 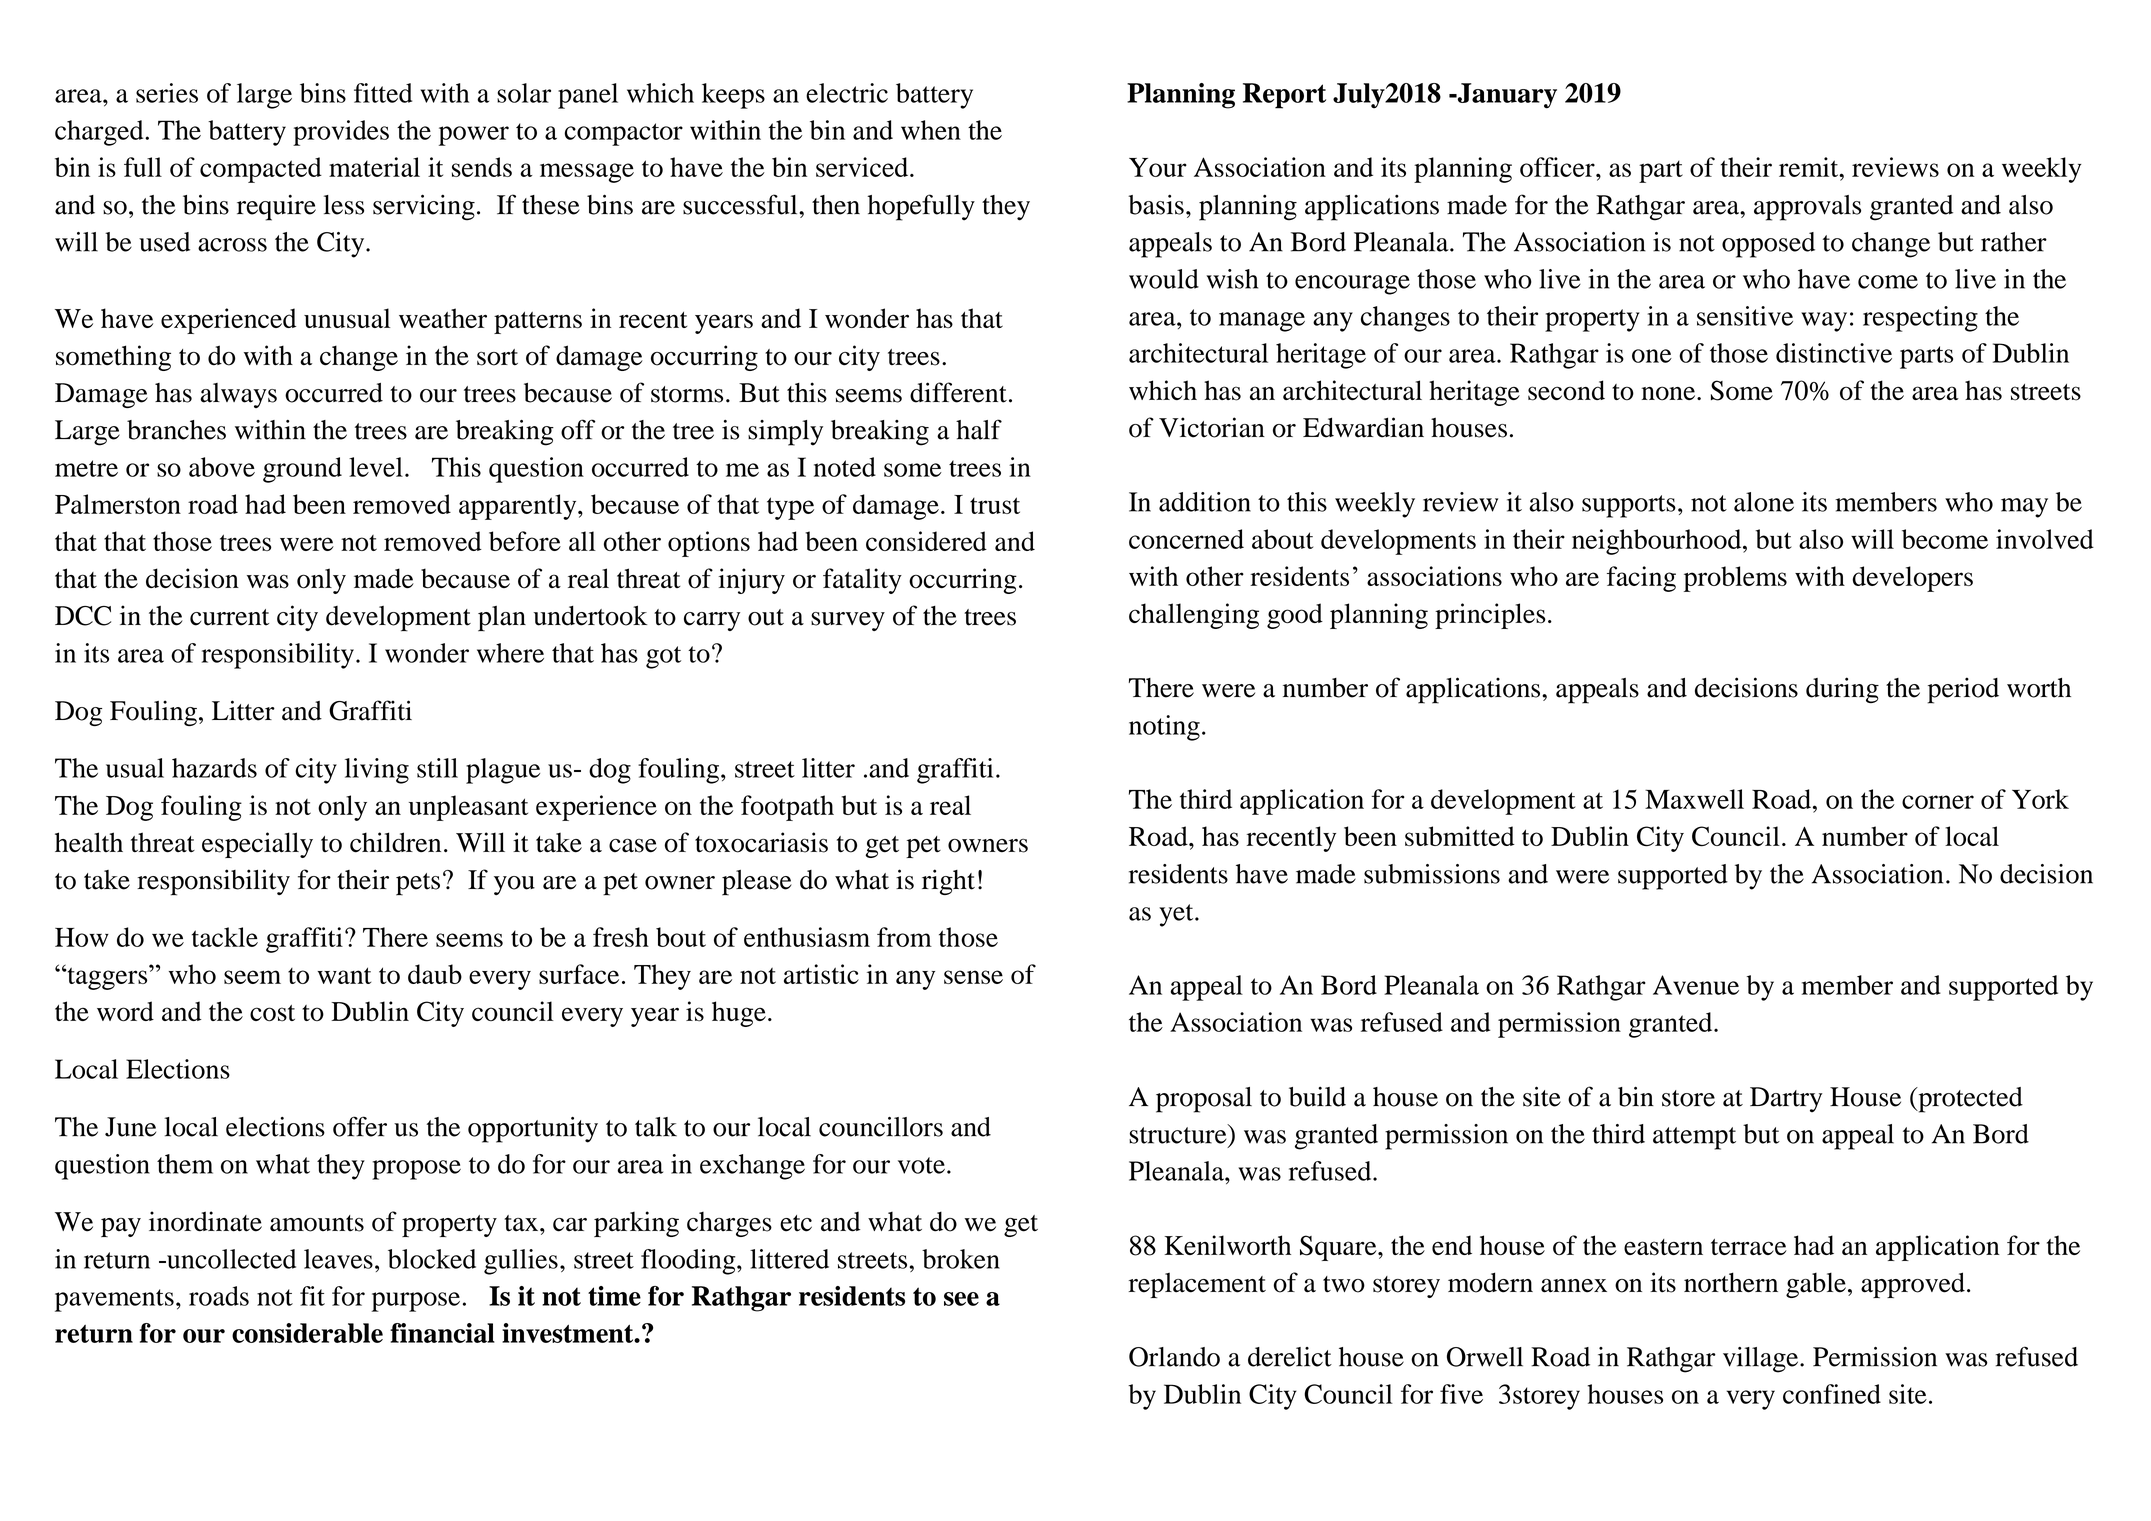 What do you see at coordinates (1764, 502) in the screenshot?
I see `alone` at bounding box center [1764, 502].
